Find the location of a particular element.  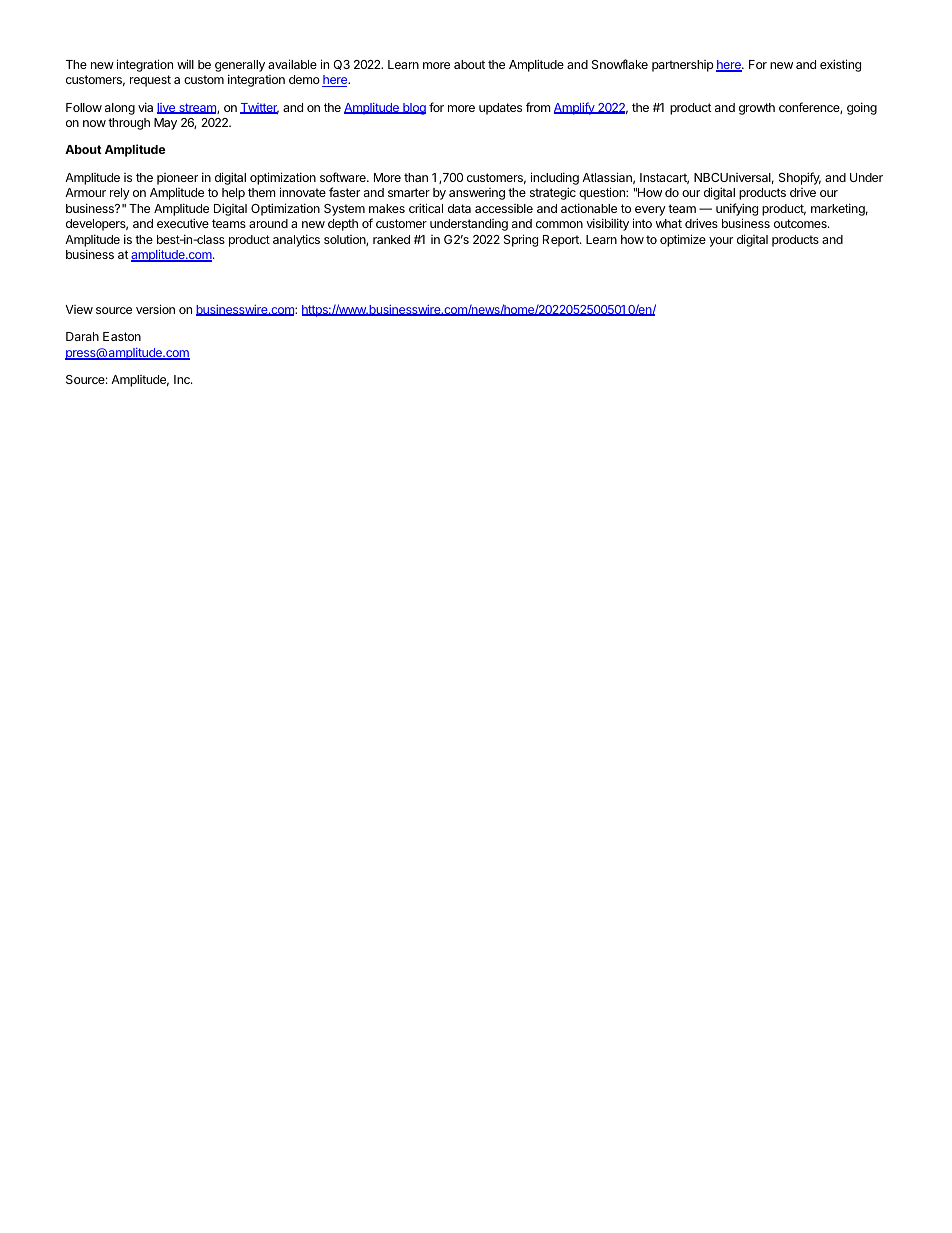

Easton is located at coordinates (122, 336).
